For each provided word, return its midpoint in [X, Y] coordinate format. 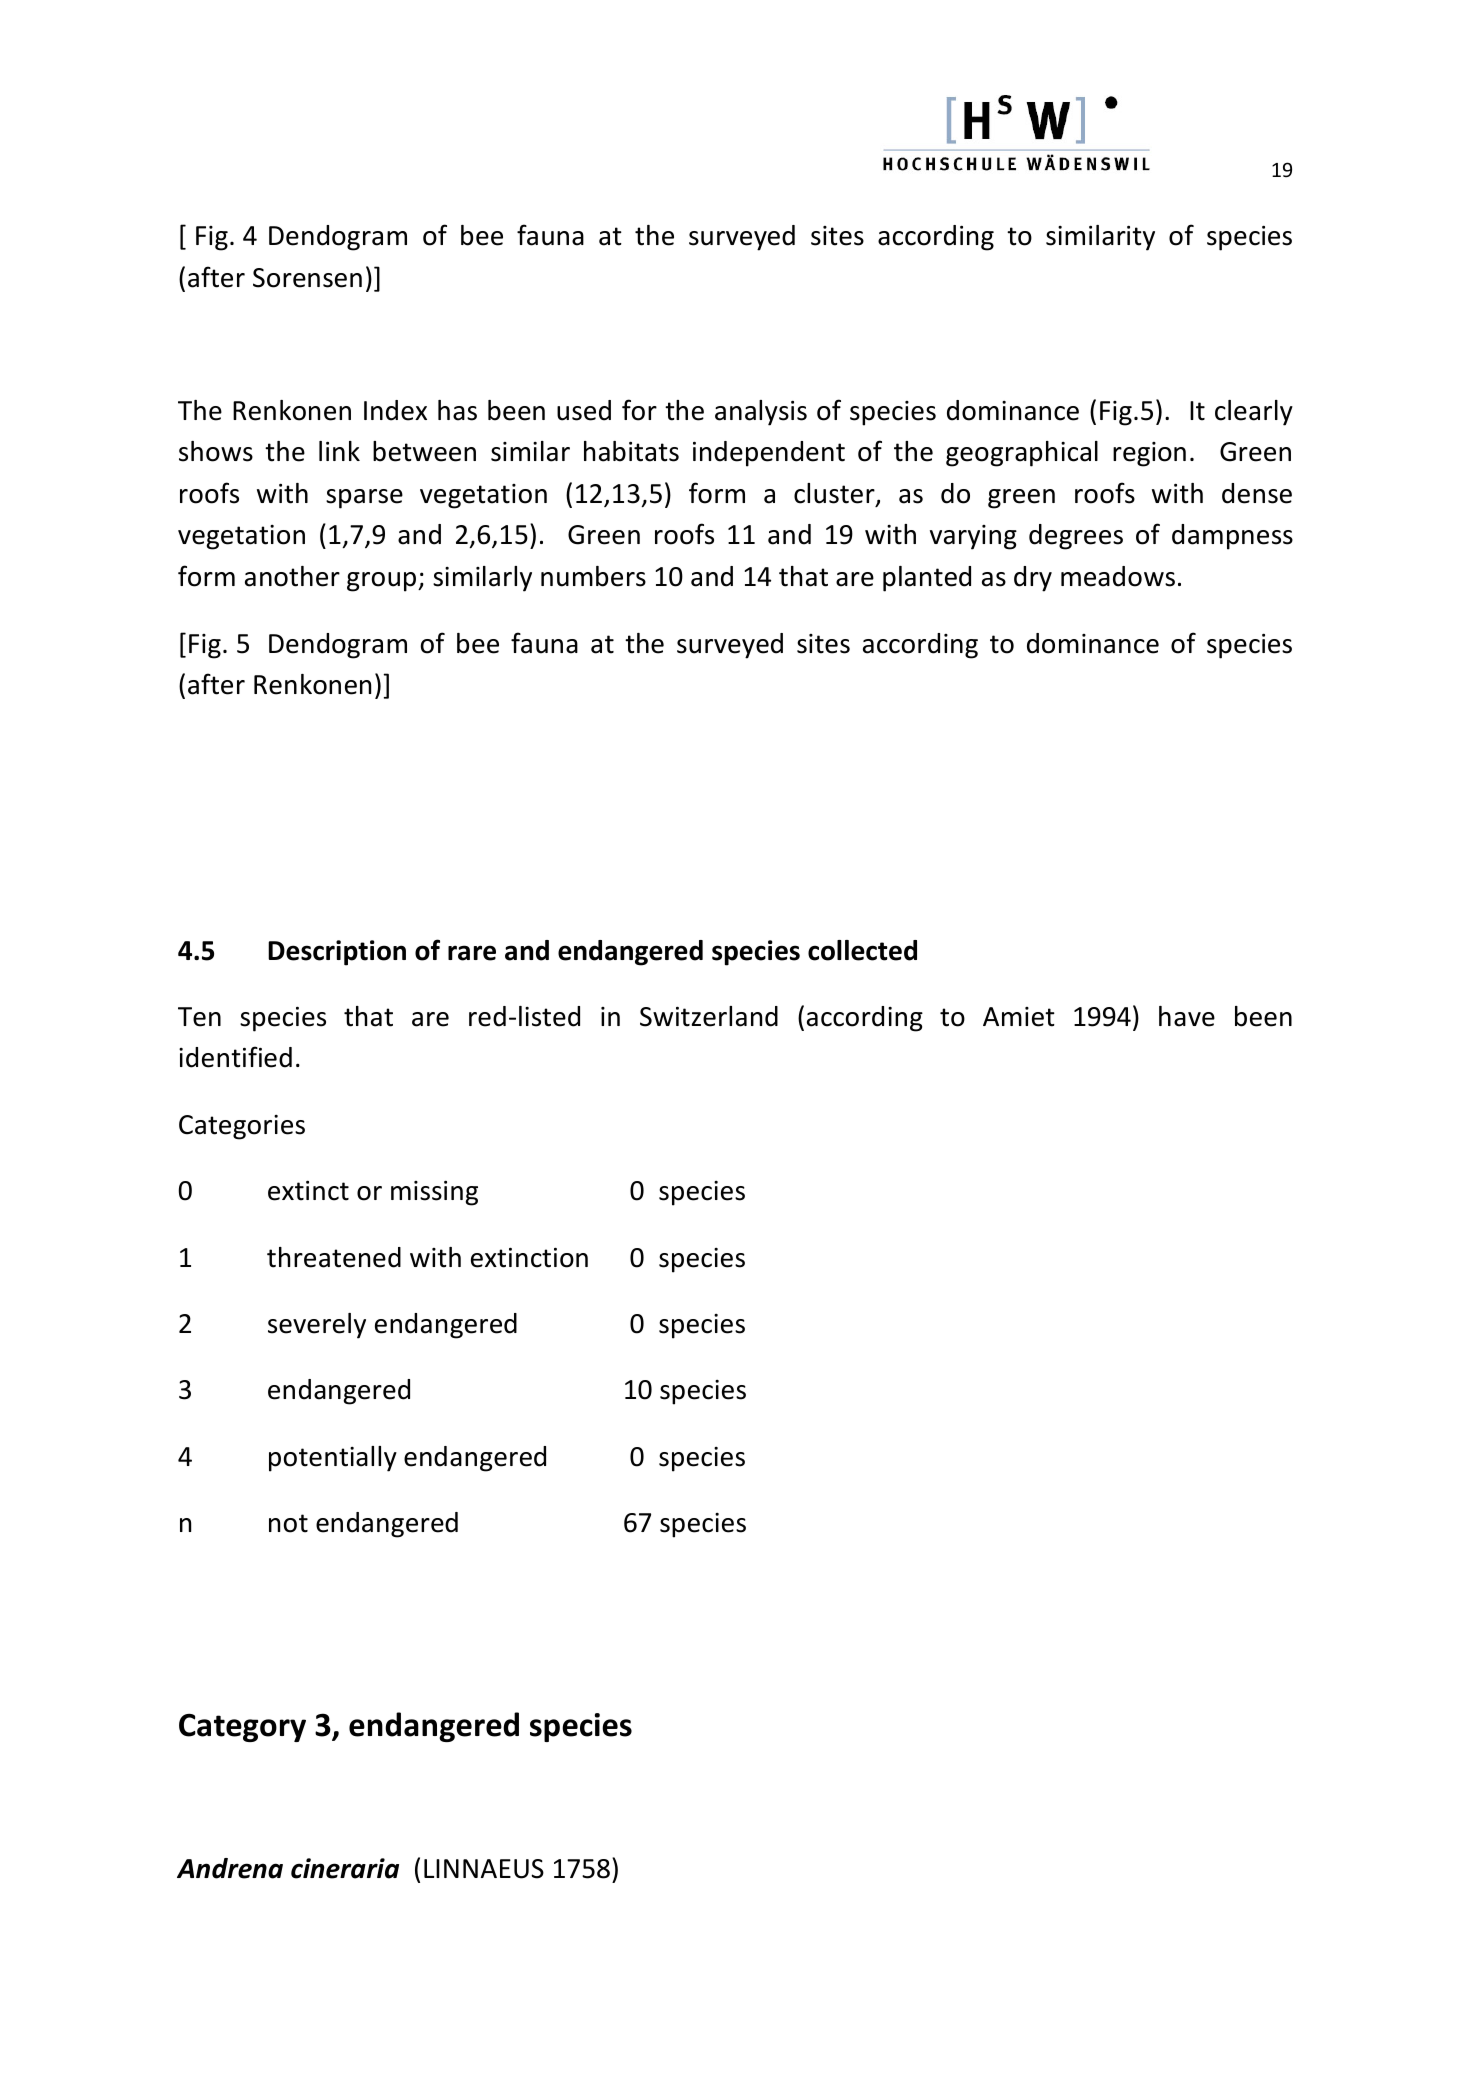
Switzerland [709, 1016]
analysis [761, 413]
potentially [333, 1459]
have [1187, 1016]
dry [1033, 579]
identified [235, 1057]
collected [862, 950]
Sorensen [307, 278]
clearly [1254, 413]
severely [317, 1326]
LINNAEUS [484, 1869]
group [383, 582]
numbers [593, 576]
